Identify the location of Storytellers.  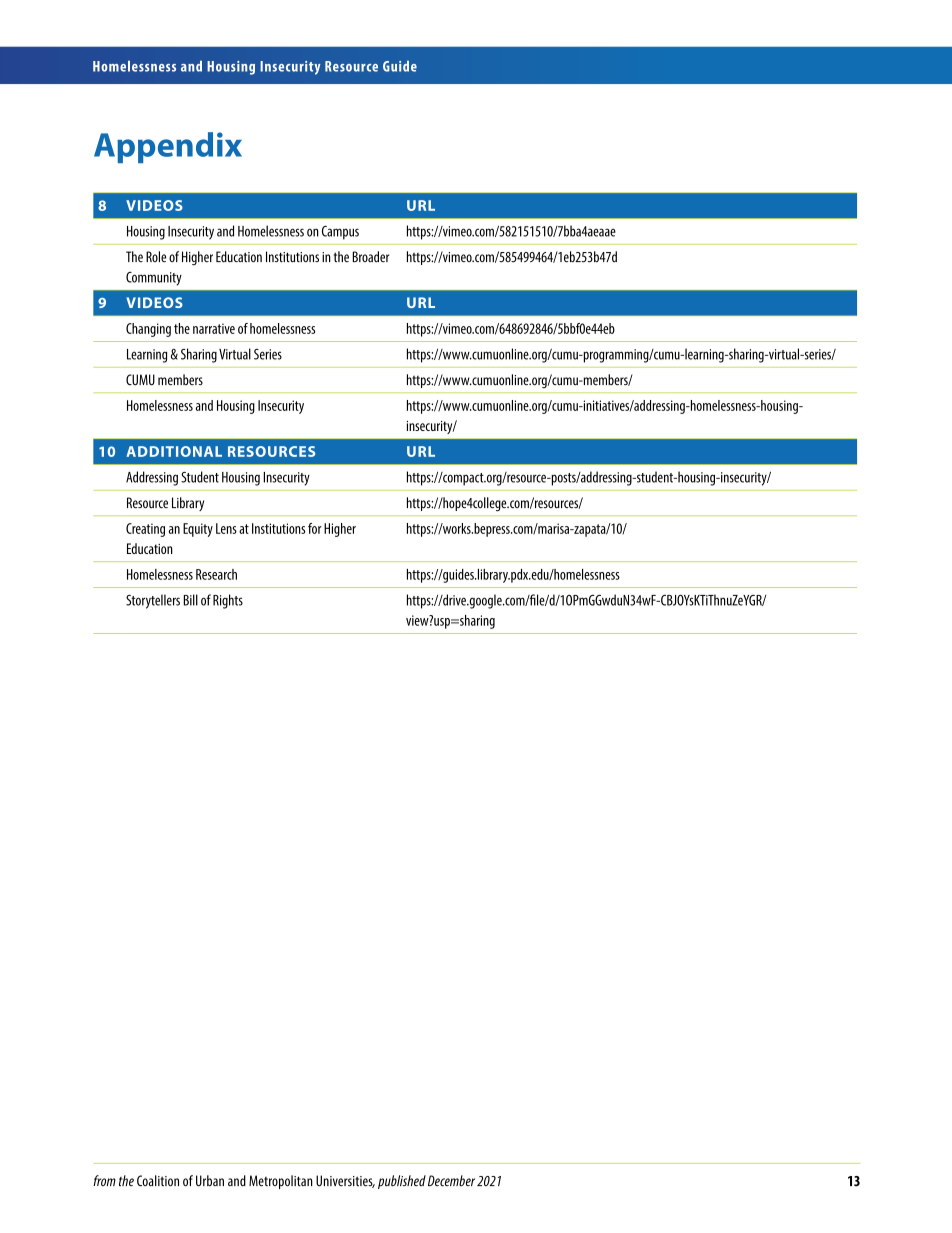
(153, 601).
